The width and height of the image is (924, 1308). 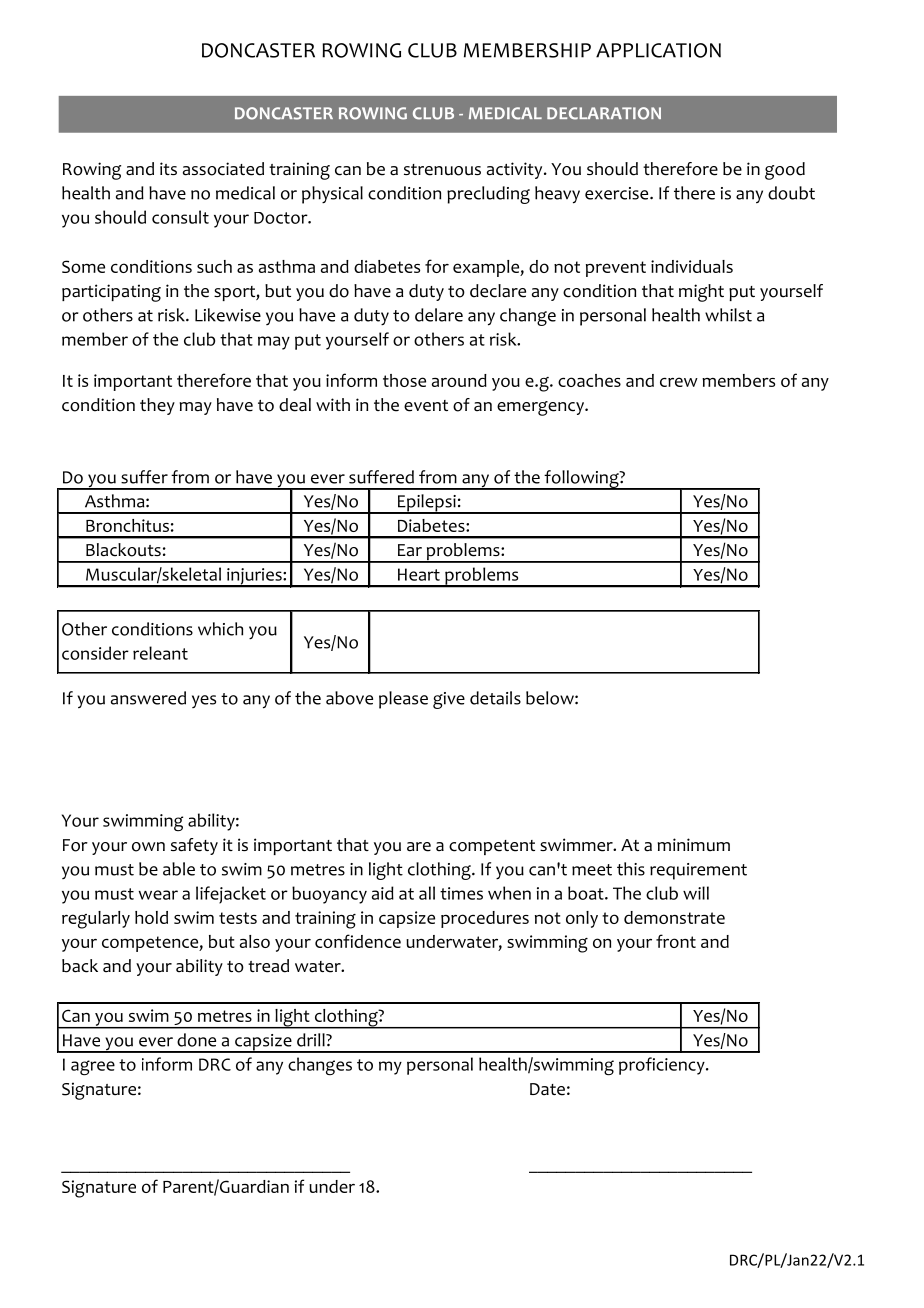 What do you see at coordinates (148, 698) in the image?
I see `answered` at bounding box center [148, 698].
